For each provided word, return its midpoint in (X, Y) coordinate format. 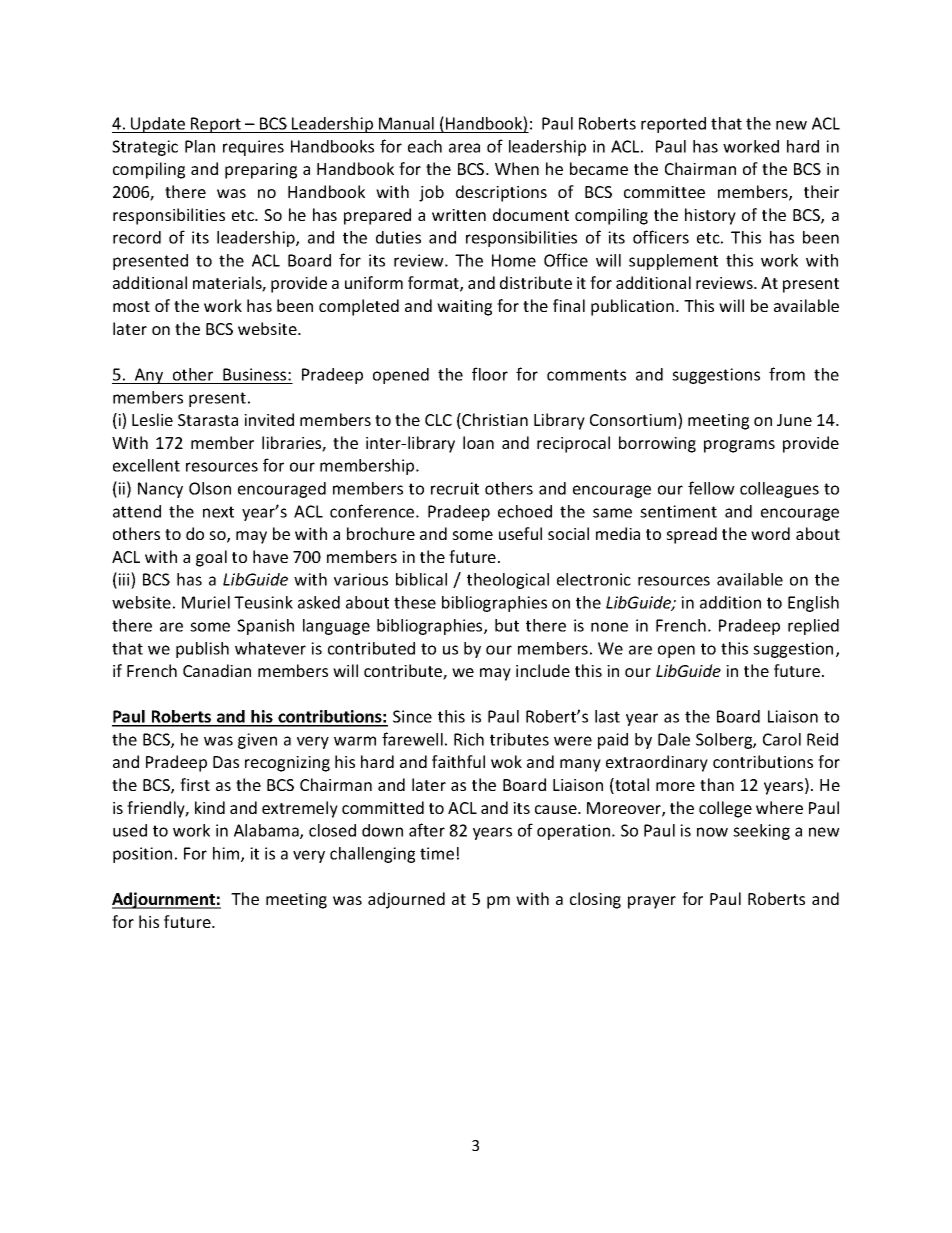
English (813, 604)
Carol (782, 739)
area (464, 148)
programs (739, 446)
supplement (673, 262)
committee (664, 192)
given (257, 741)
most (131, 306)
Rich (469, 739)
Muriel (206, 602)
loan (478, 442)
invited (269, 419)
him (227, 854)
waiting (464, 308)
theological (508, 581)
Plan (200, 146)
